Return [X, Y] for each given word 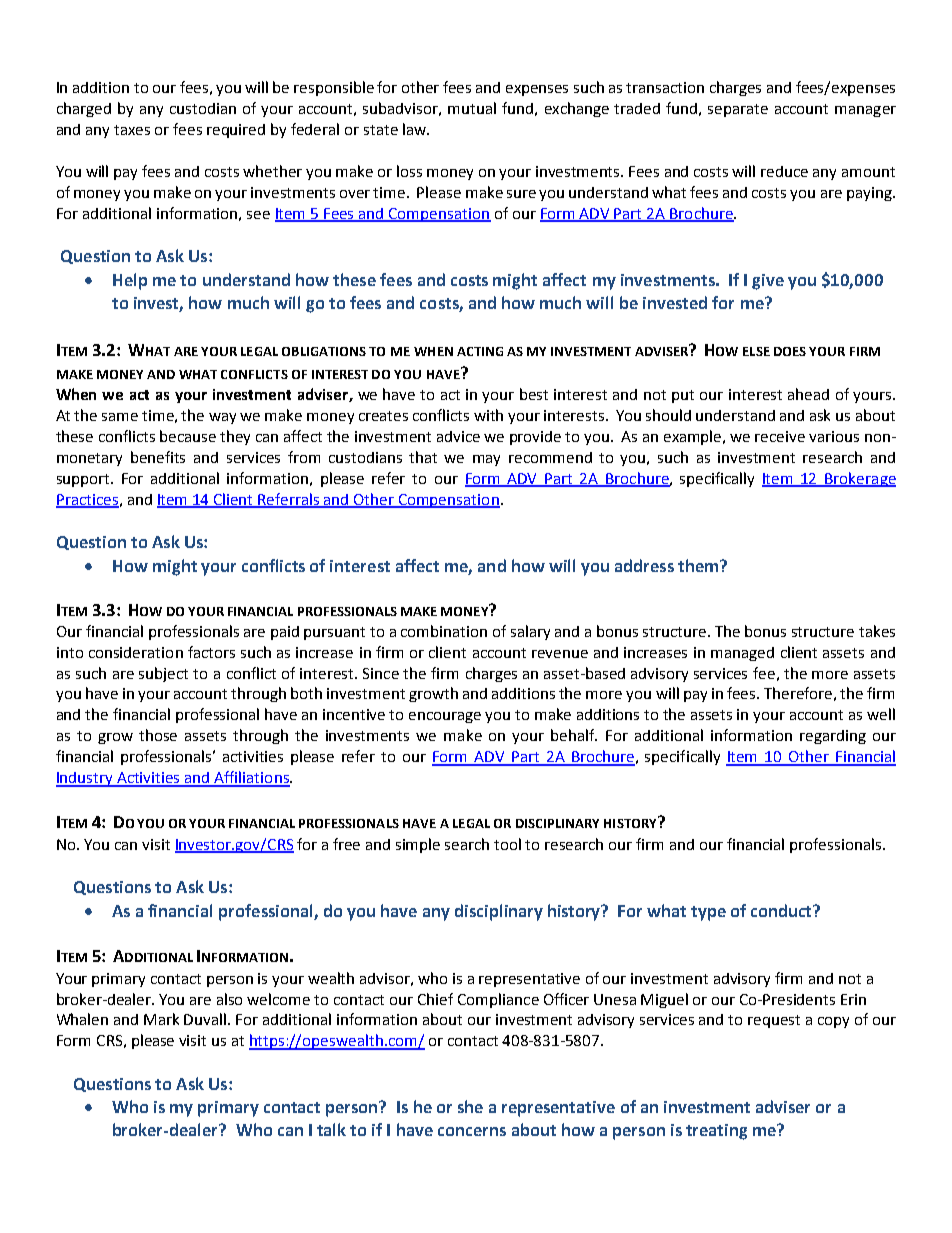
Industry [86, 779]
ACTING [480, 351]
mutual [472, 108]
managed [742, 654]
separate [738, 110]
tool [507, 844]
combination [444, 631]
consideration [136, 652]
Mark [161, 1019]
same [120, 417]
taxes [132, 130]
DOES [790, 351]
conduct [783, 910]
